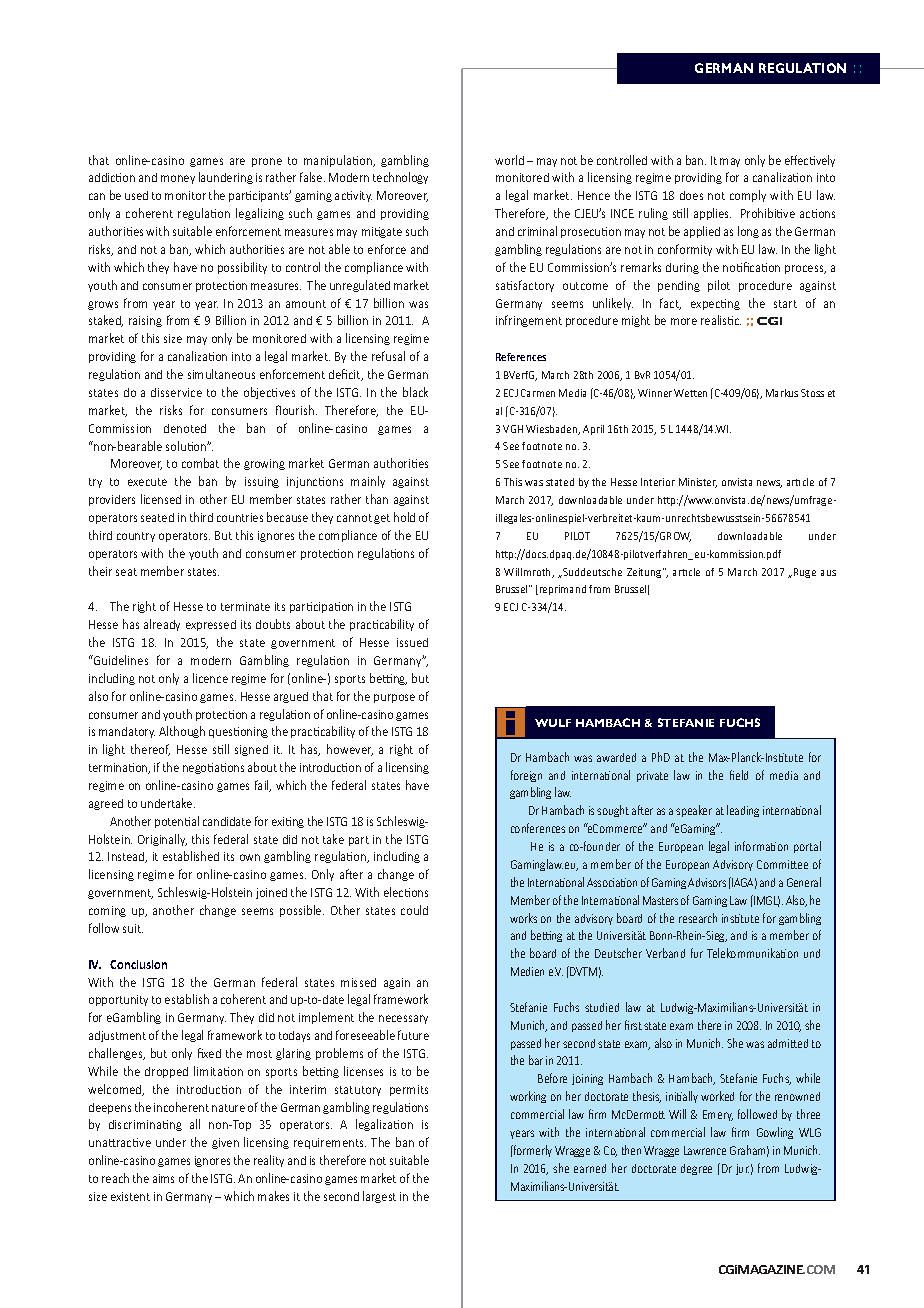 The height and width of the document is (1308, 924). I want to click on Minister, so click(698, 483).
